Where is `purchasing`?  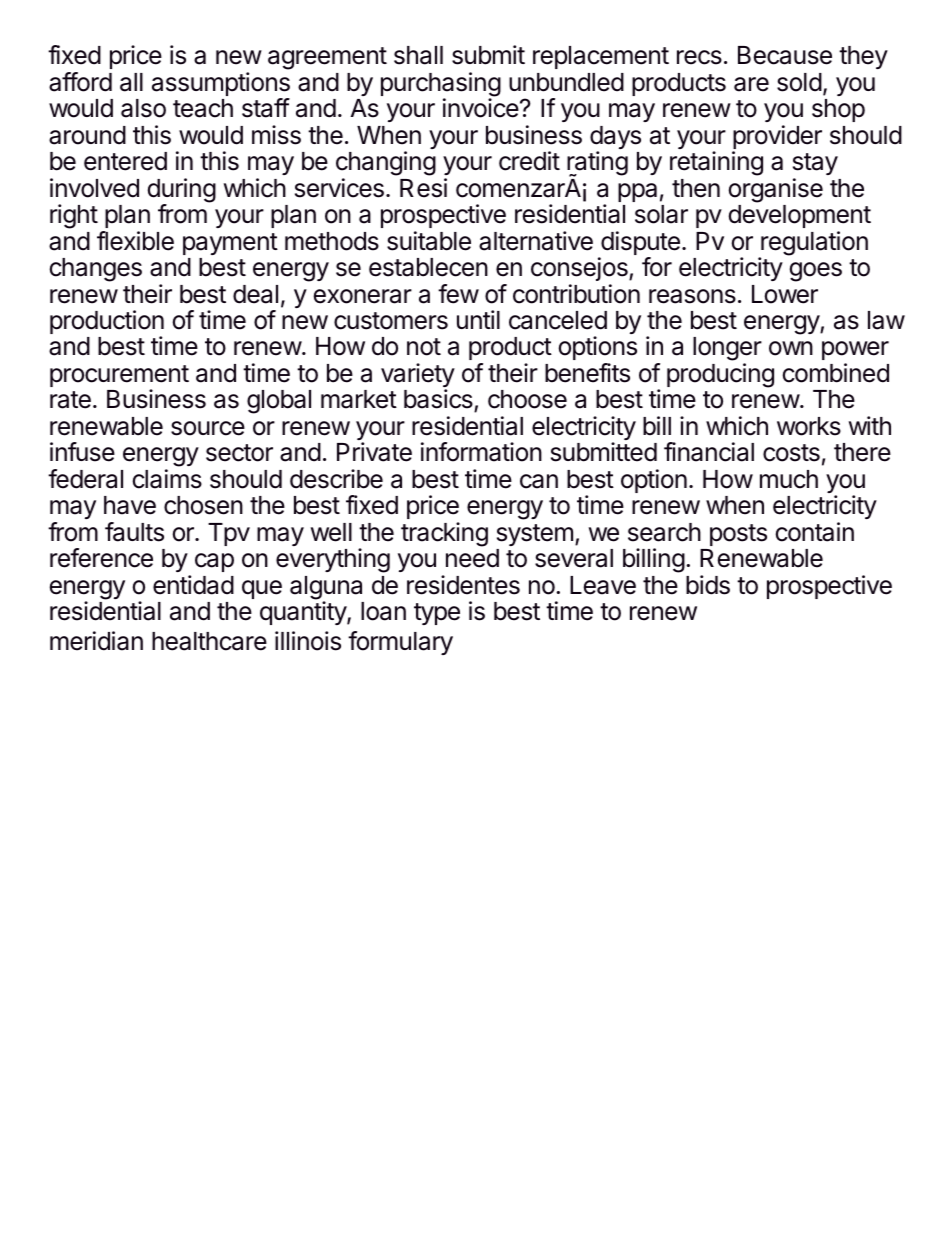
purchasing is located at coordinates (441, 85).
